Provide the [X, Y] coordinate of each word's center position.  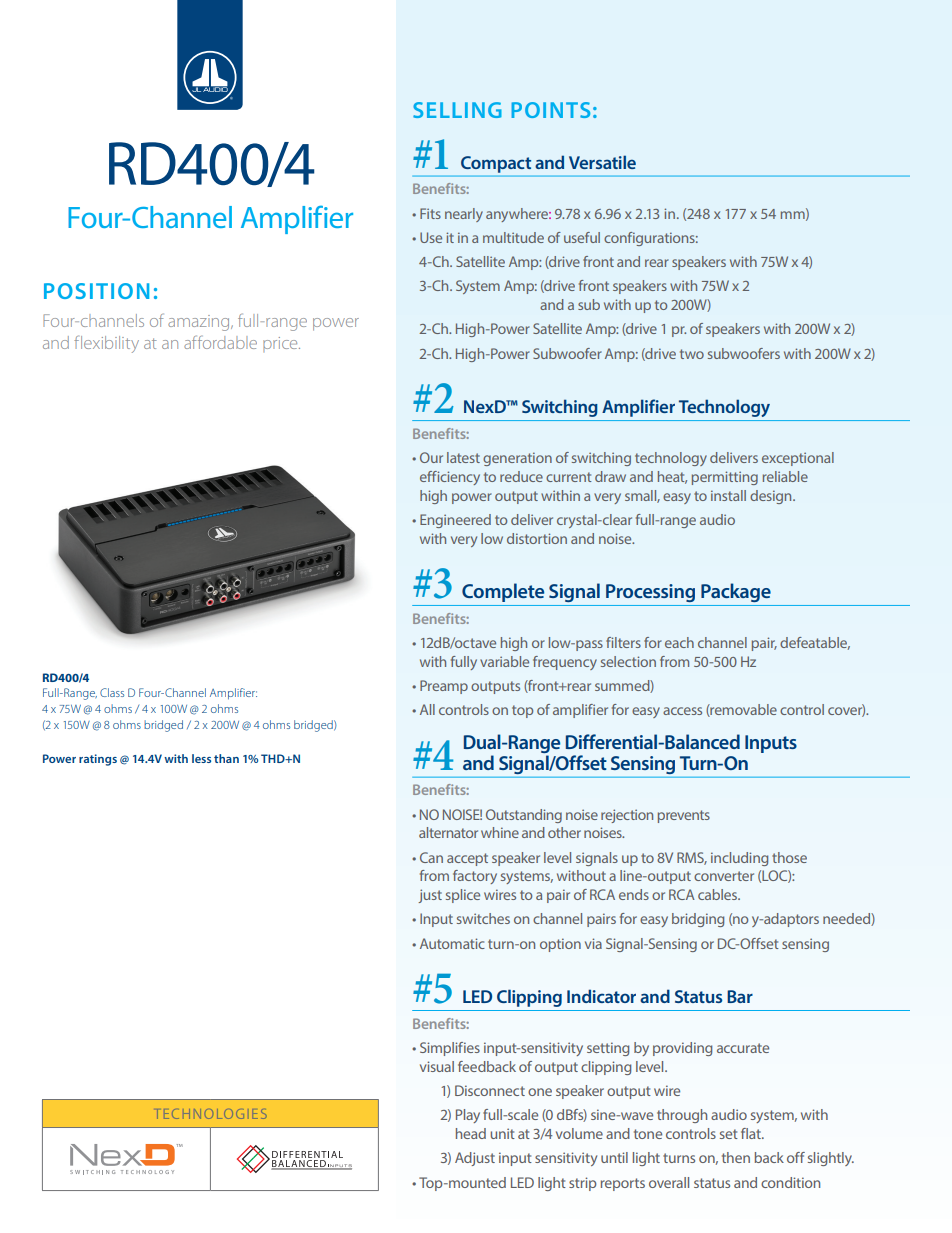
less [201, 758]
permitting [725, 478]
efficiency [450, 478]
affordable [220, 342]
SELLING [457, 110]
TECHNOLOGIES [212, 1114]
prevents [684, 816]
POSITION [96, 291]
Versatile [602, 162]
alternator [448, 832]
